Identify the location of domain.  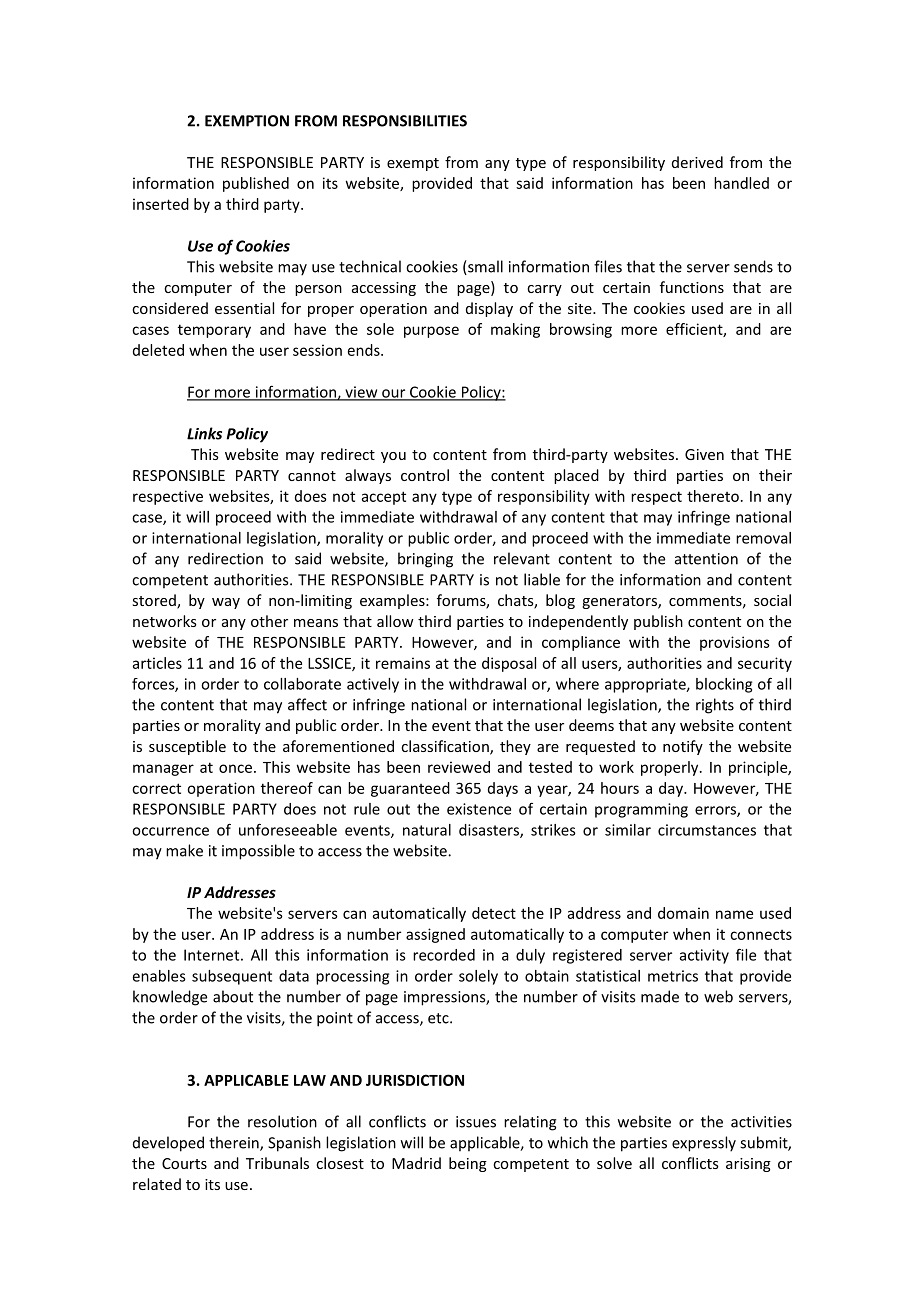
(683, 913).
